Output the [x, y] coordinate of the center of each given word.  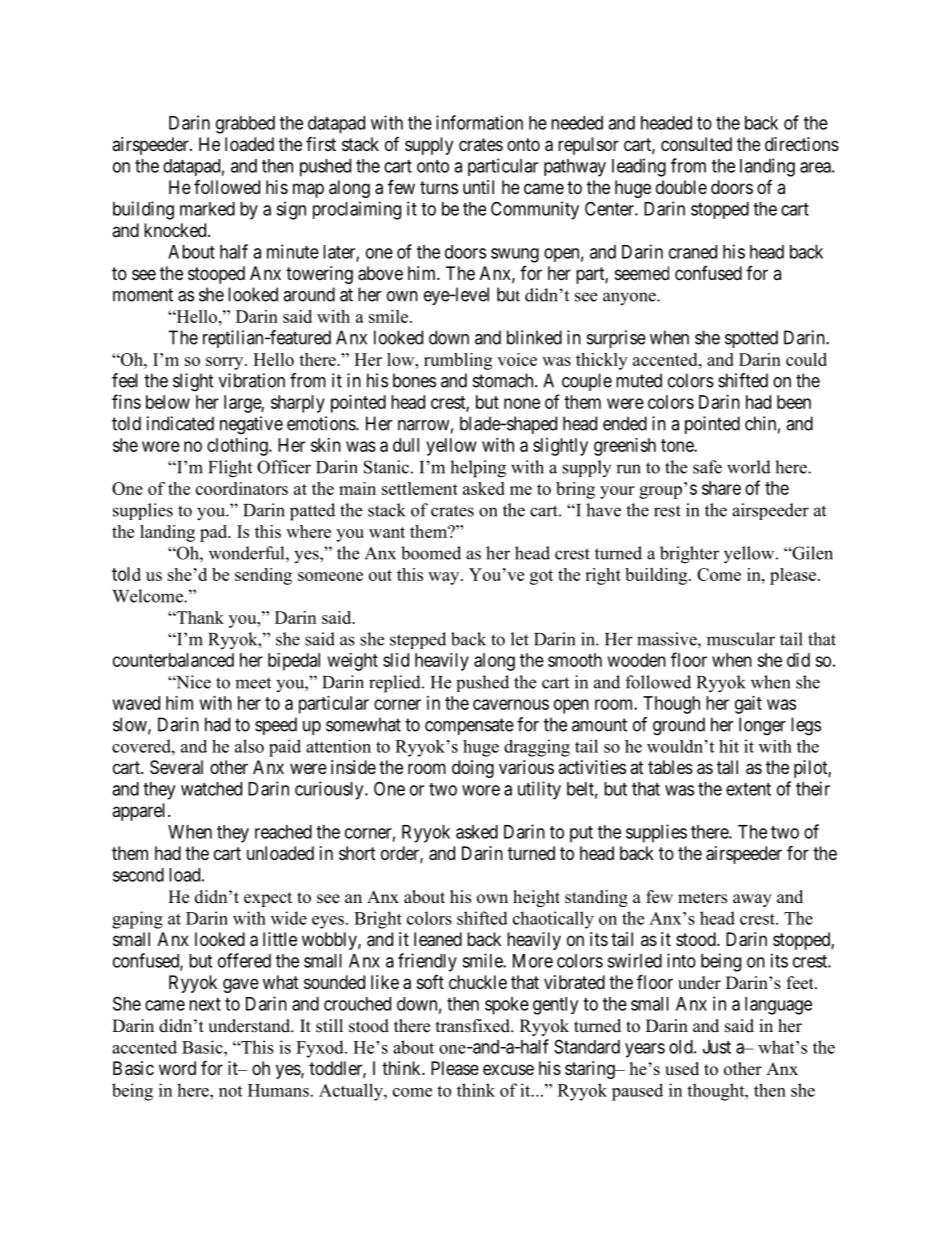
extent [748, 789]
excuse [508, 1069]
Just [717, 1047]
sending [263, 576]
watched [211, 789]
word [177, 1068]
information [479, 122]
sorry [226, 363]
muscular [741, 639]
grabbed [245, 125]
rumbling [458, 361]
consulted [696, 144]
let [520, 639]
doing [473, 769]
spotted [751, 339]
